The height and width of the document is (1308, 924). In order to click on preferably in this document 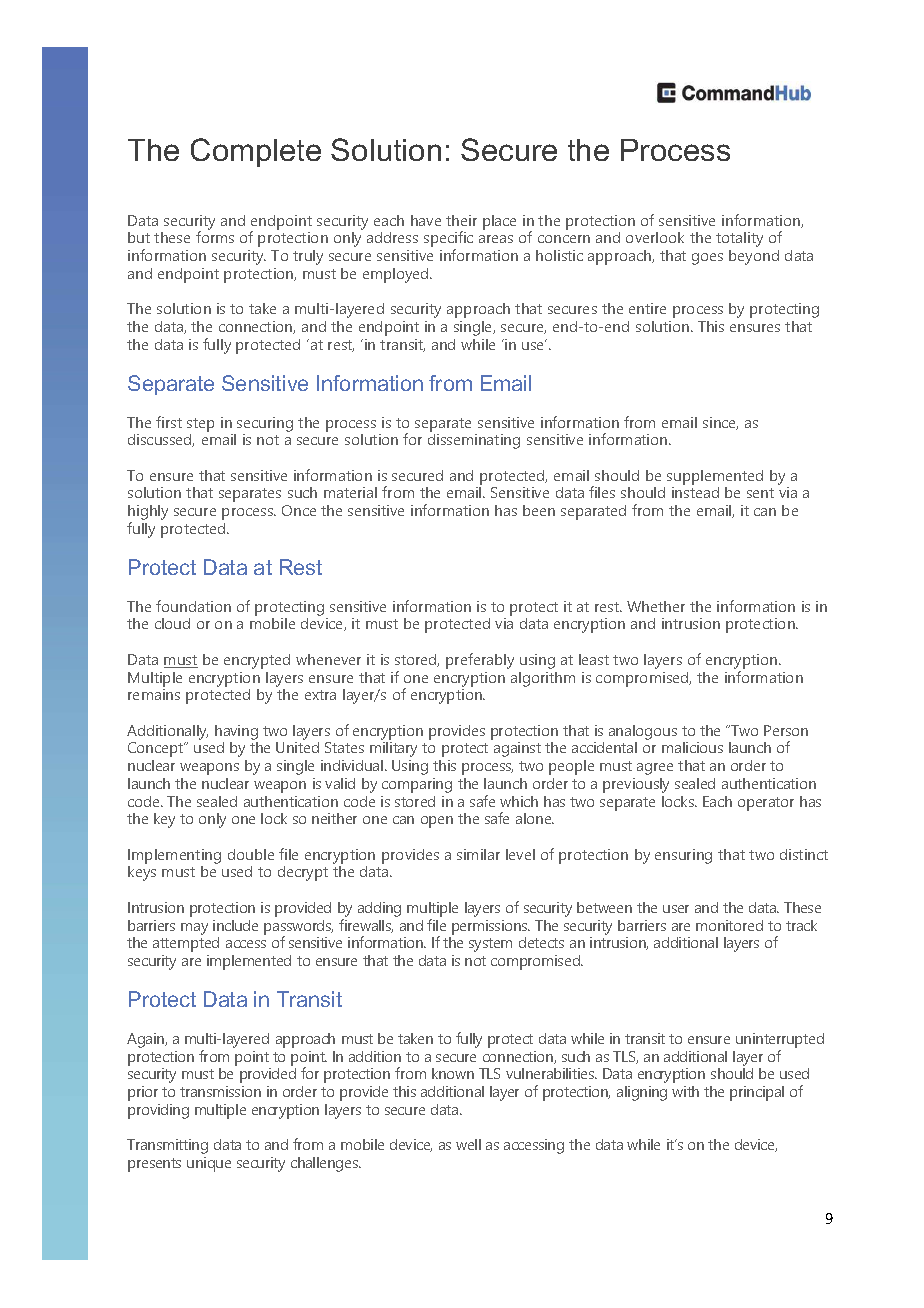, I will do `click(480, 661)`.
